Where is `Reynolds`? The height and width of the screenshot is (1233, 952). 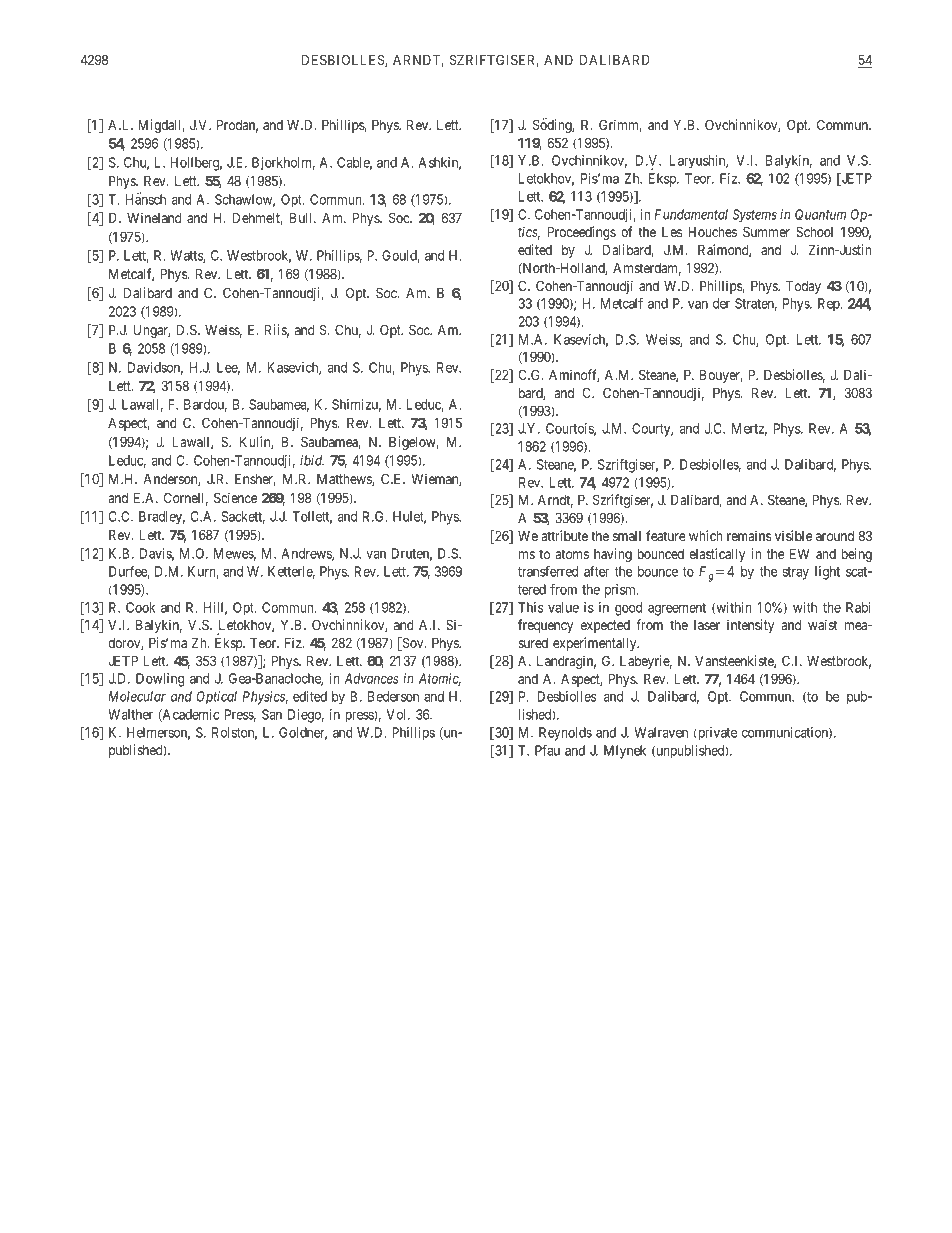 Reynolds is located at coordinates (565, 734).
